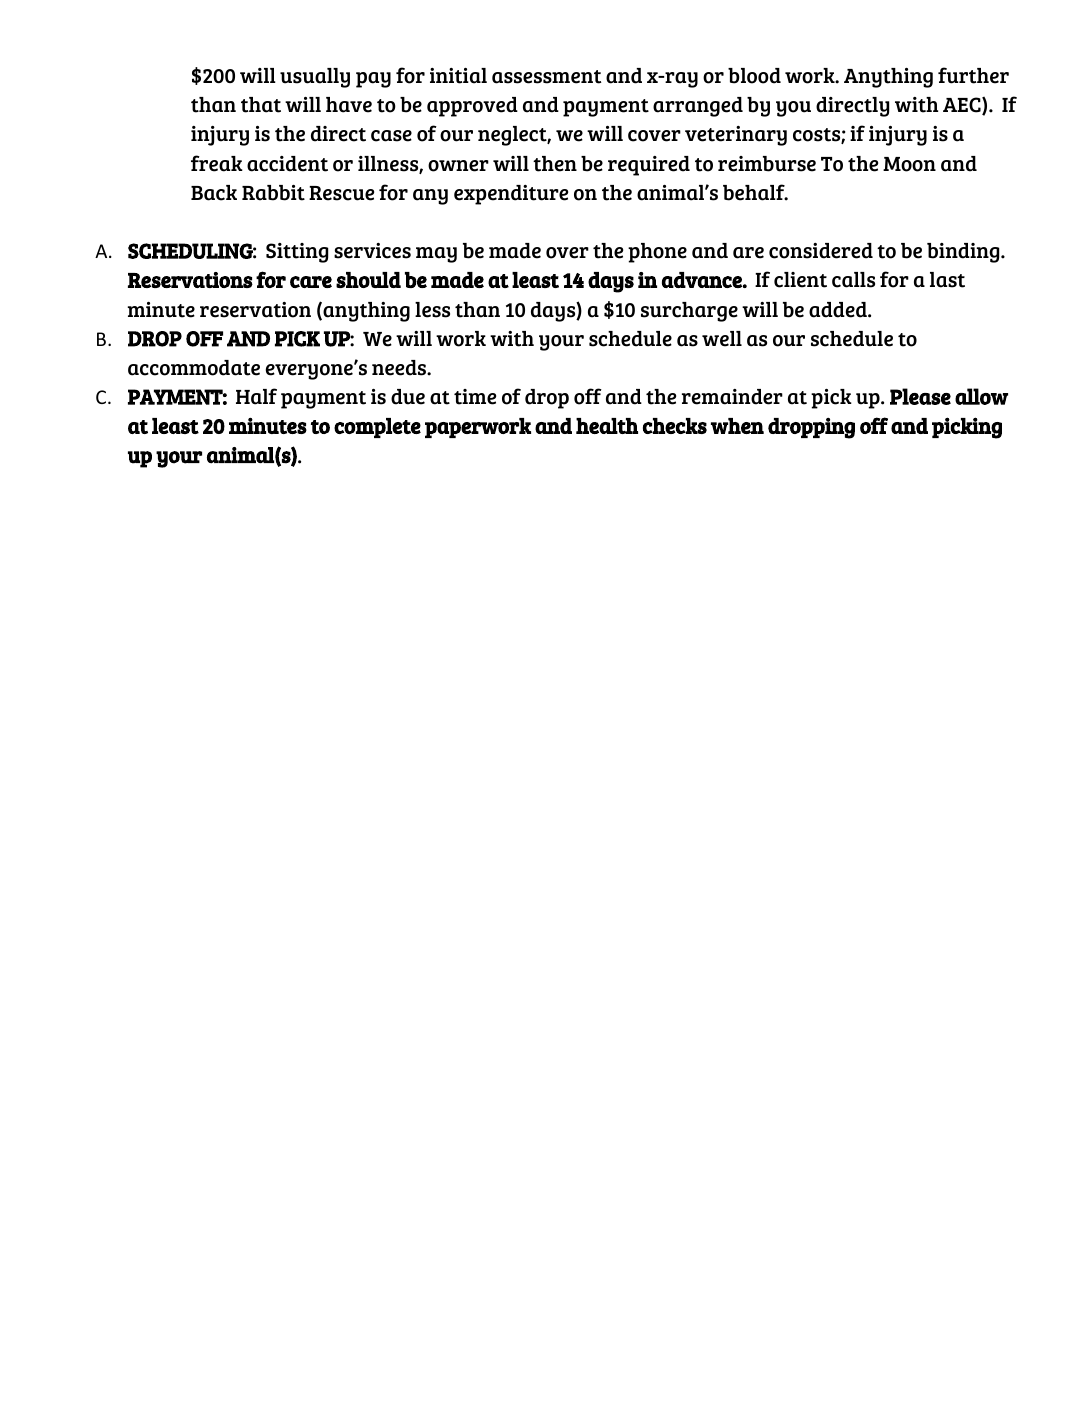  What do you see at coordinates (377, 428) in the document?
I see `complete` at bounding box center [377, 428].
